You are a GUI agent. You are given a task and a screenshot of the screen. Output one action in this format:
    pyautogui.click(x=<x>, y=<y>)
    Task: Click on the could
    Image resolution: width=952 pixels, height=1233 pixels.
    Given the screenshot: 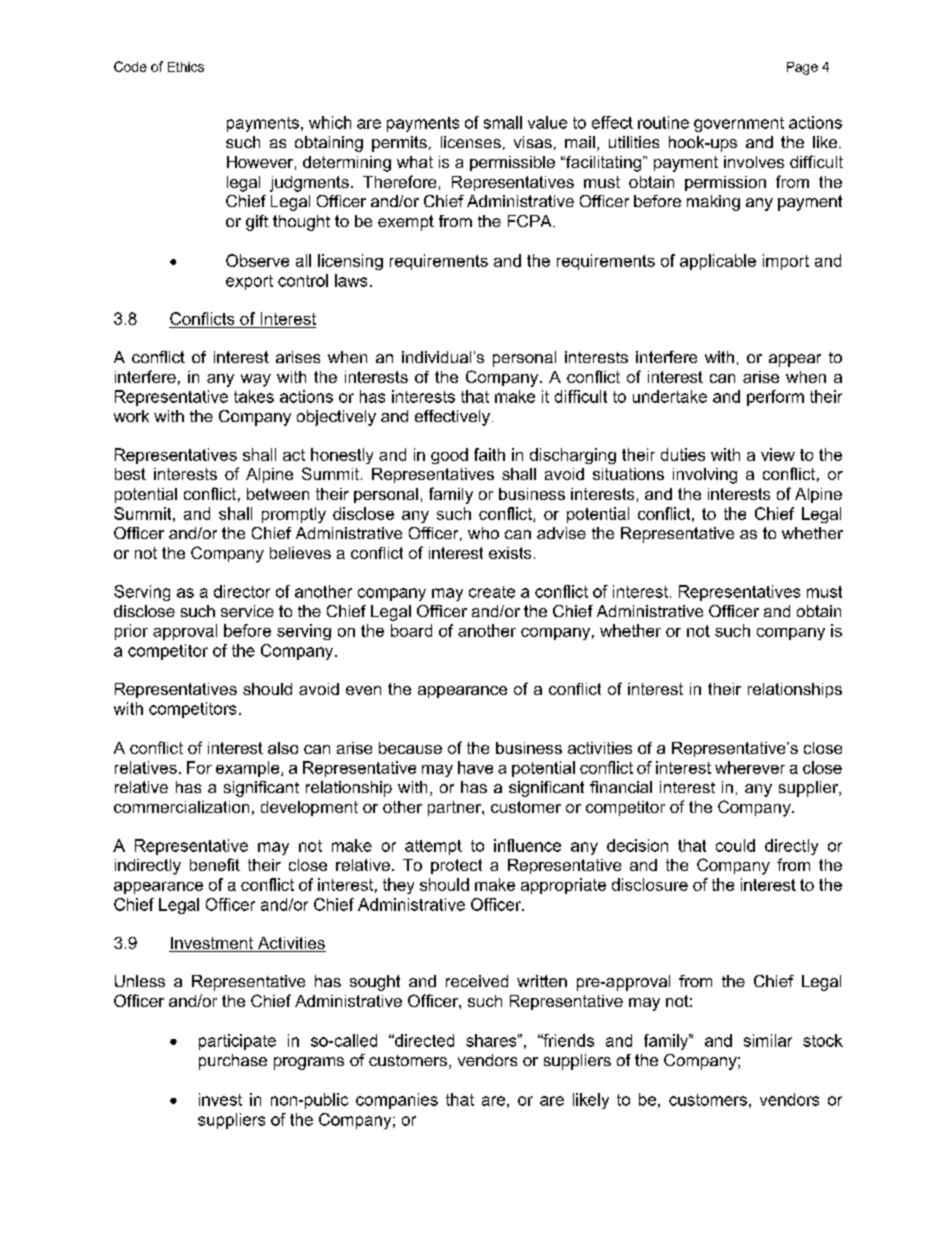 What is the action you would take?
    pyautogui.click(x=735, y=845)
